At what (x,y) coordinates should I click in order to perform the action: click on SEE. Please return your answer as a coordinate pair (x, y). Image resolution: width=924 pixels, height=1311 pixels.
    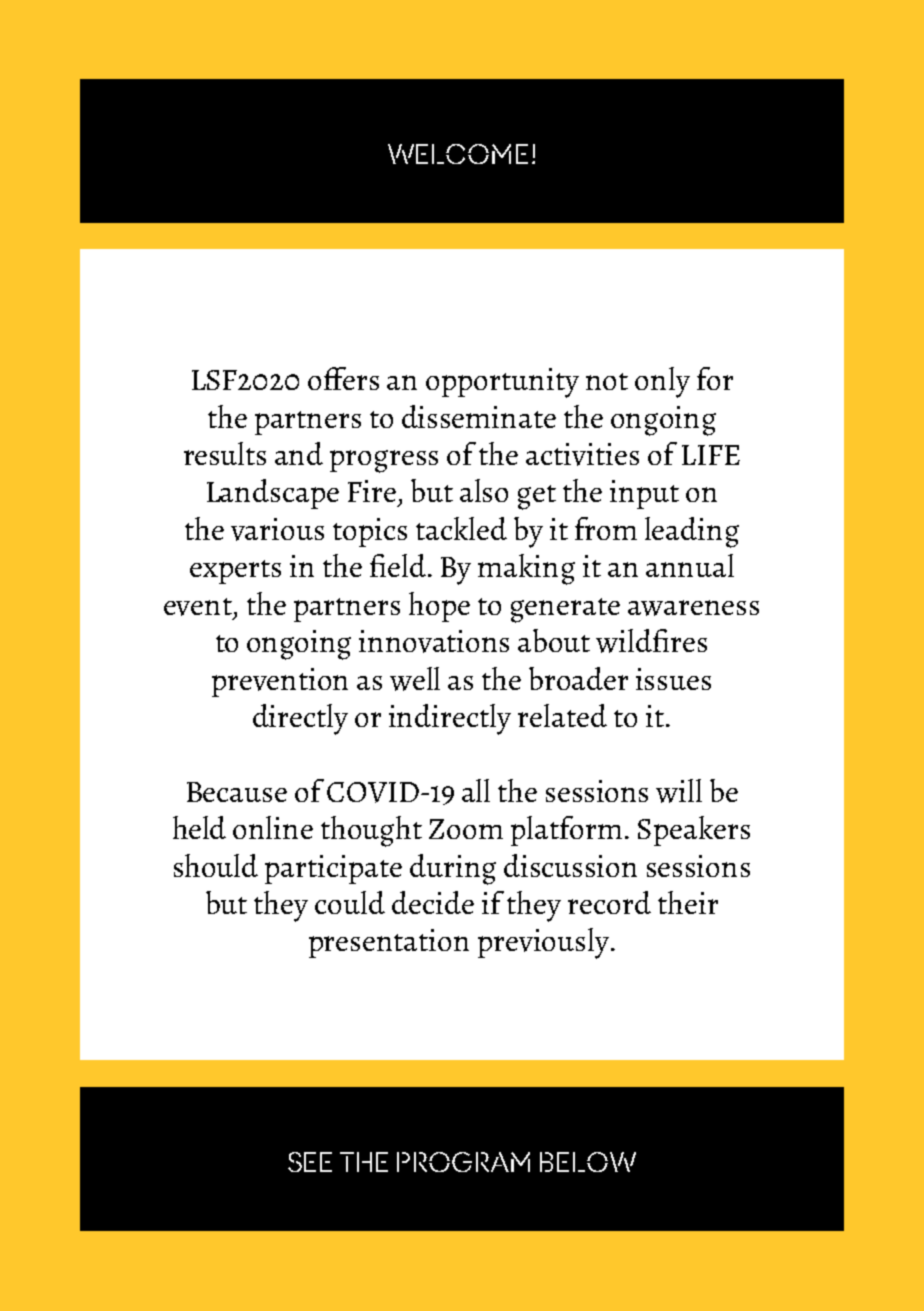
    Looking at the image, I should click on (310, 1162).
